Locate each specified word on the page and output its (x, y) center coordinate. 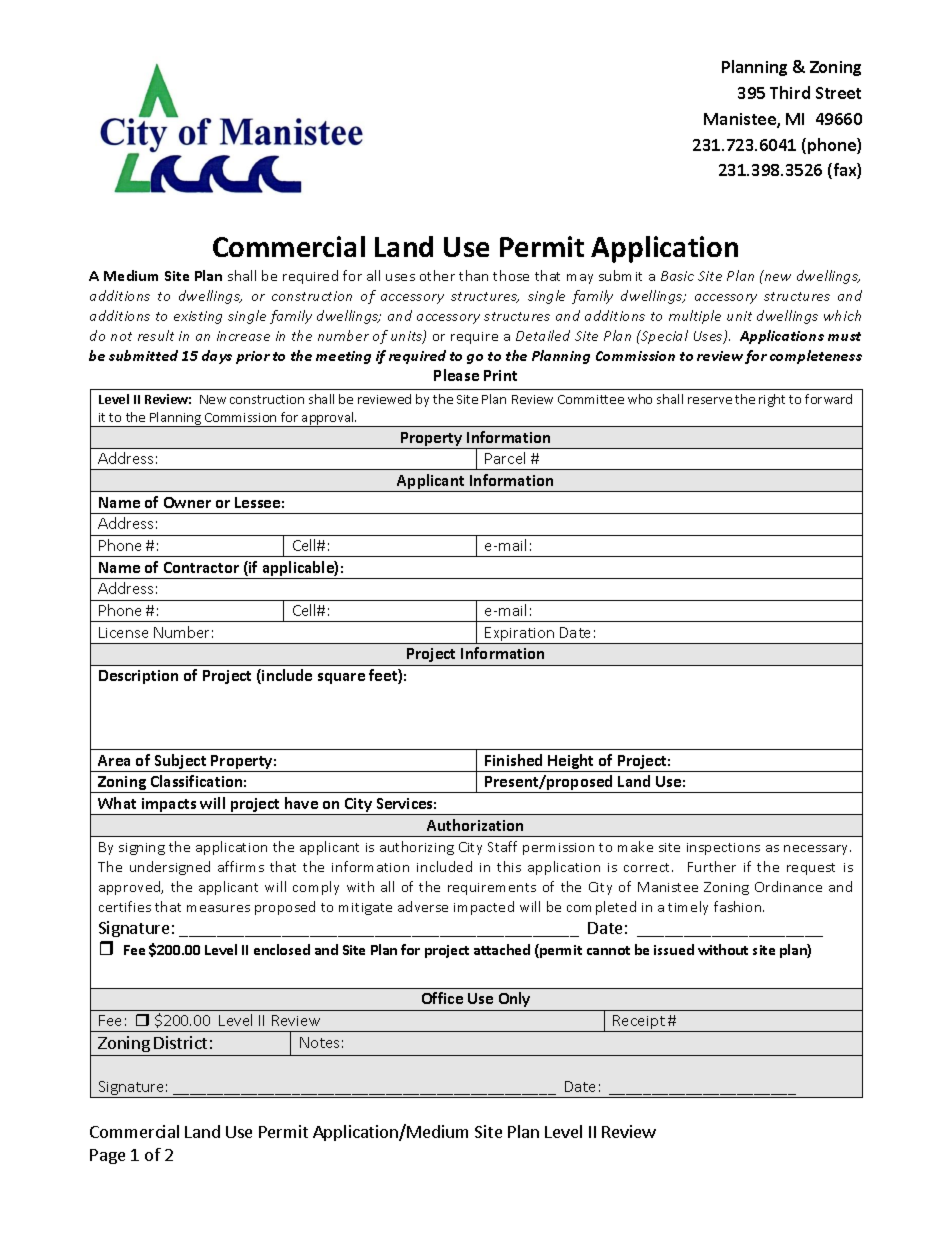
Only (514, 999)
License (123, 632)
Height (572, 763)
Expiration (520, 635)
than (473, 275)
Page (107, 1156)
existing (198, 317)
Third (790, 92)
